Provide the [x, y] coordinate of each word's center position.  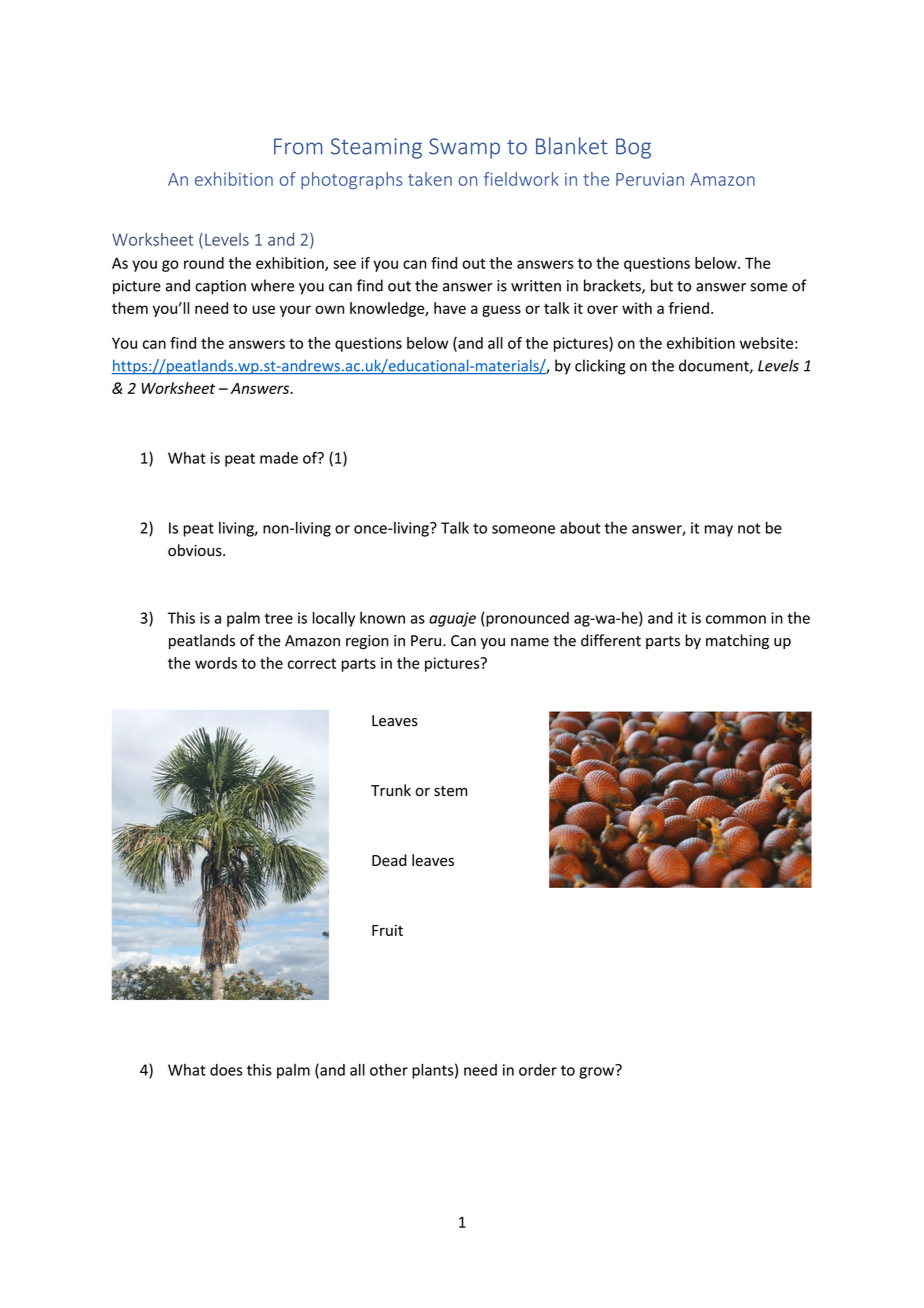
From [298, 146]
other [389, 1070]
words [216, 663]
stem [450, 791]
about [580, 528]
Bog [633, 148]
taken [430, 179]
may [719, 531]
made [279, 458]
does [226, 1070]
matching [737, 642]
